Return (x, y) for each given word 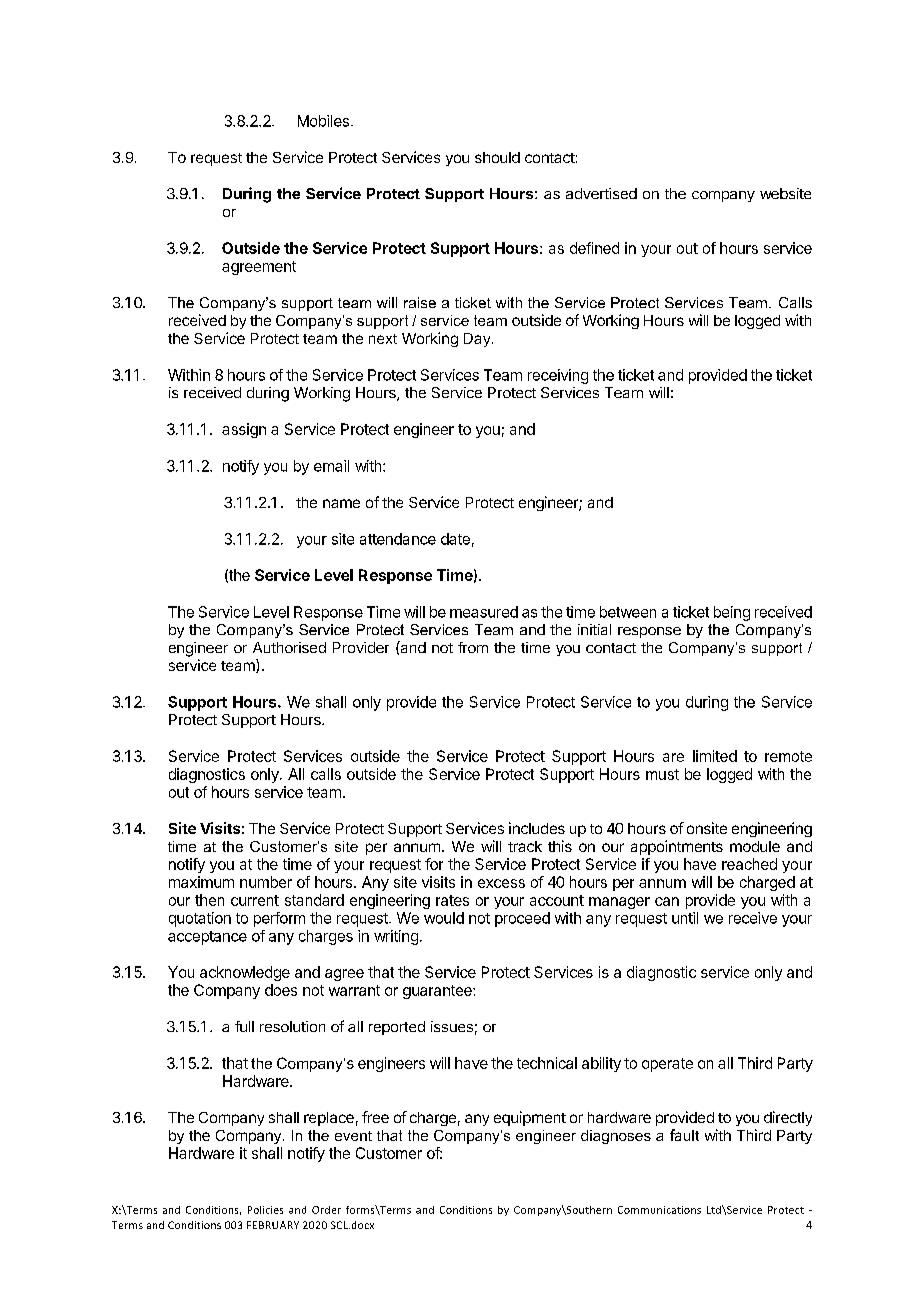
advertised (601, 193)
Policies (265, 1210)
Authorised (289, 647)
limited (715, 756)
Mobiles (323, 121)
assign (244, 430)
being (732, 613)
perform (279, 919)
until (685, 918)
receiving (558, 376)
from (473, 647)
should (497, 157)
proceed (522, 919)
